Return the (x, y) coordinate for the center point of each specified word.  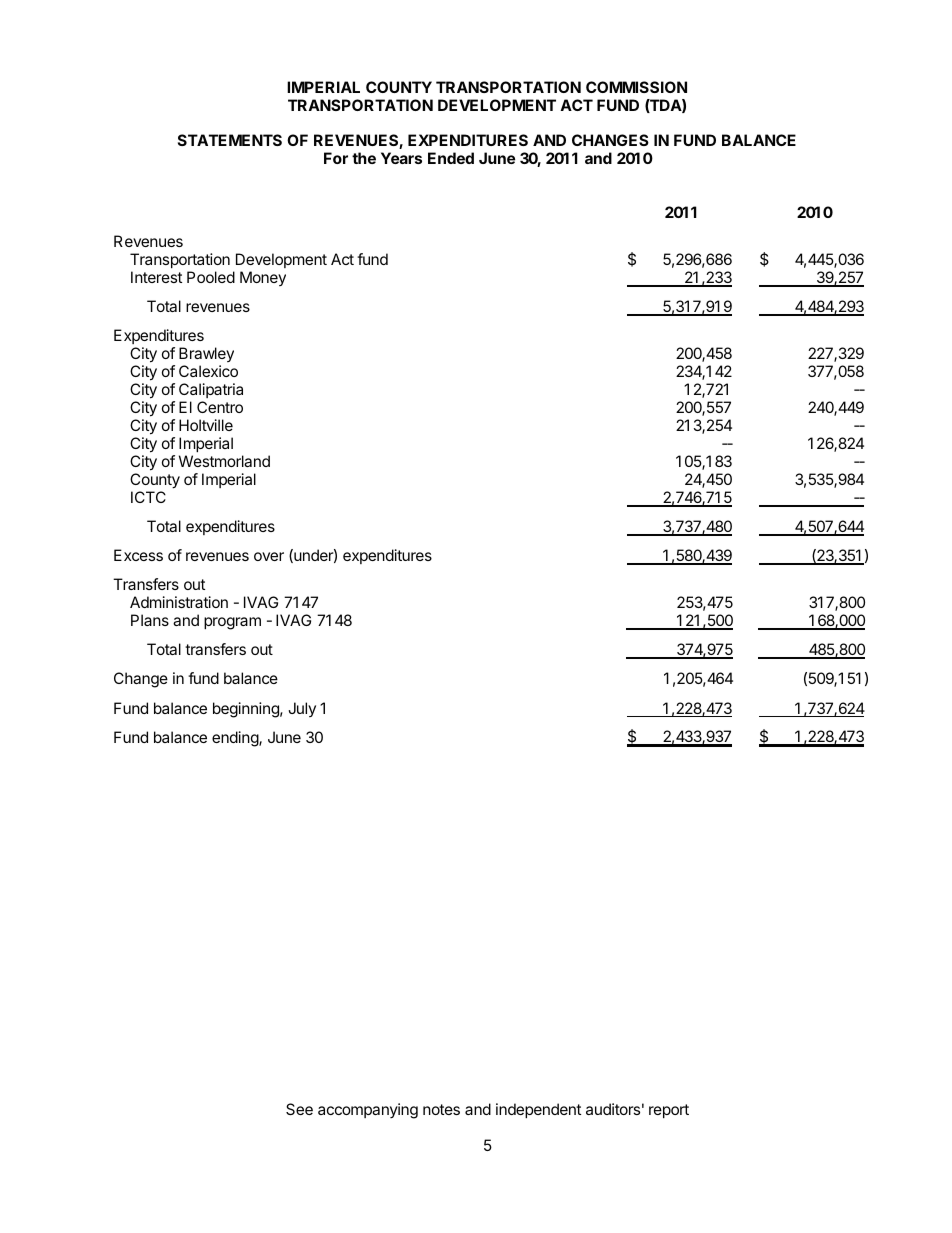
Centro (220, 407)
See (299, 1109)
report (669, 1111)
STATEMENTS (230, 140)
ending (236, 739)
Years (401, 158)
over (269, 556)
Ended (451, 158)
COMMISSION (636, 87)
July (302, 709)
